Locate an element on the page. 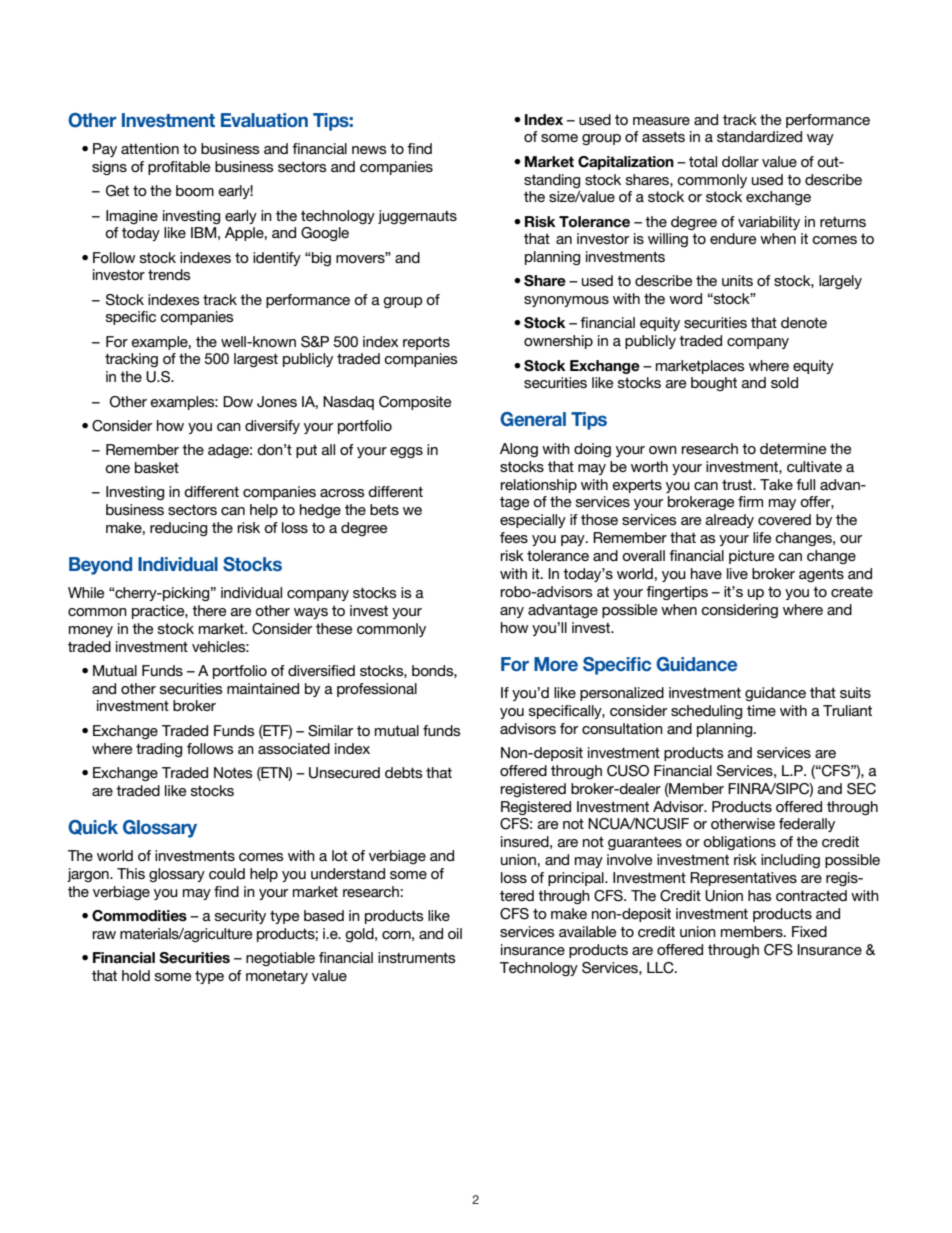  time is located at coordinates (761, 710).
